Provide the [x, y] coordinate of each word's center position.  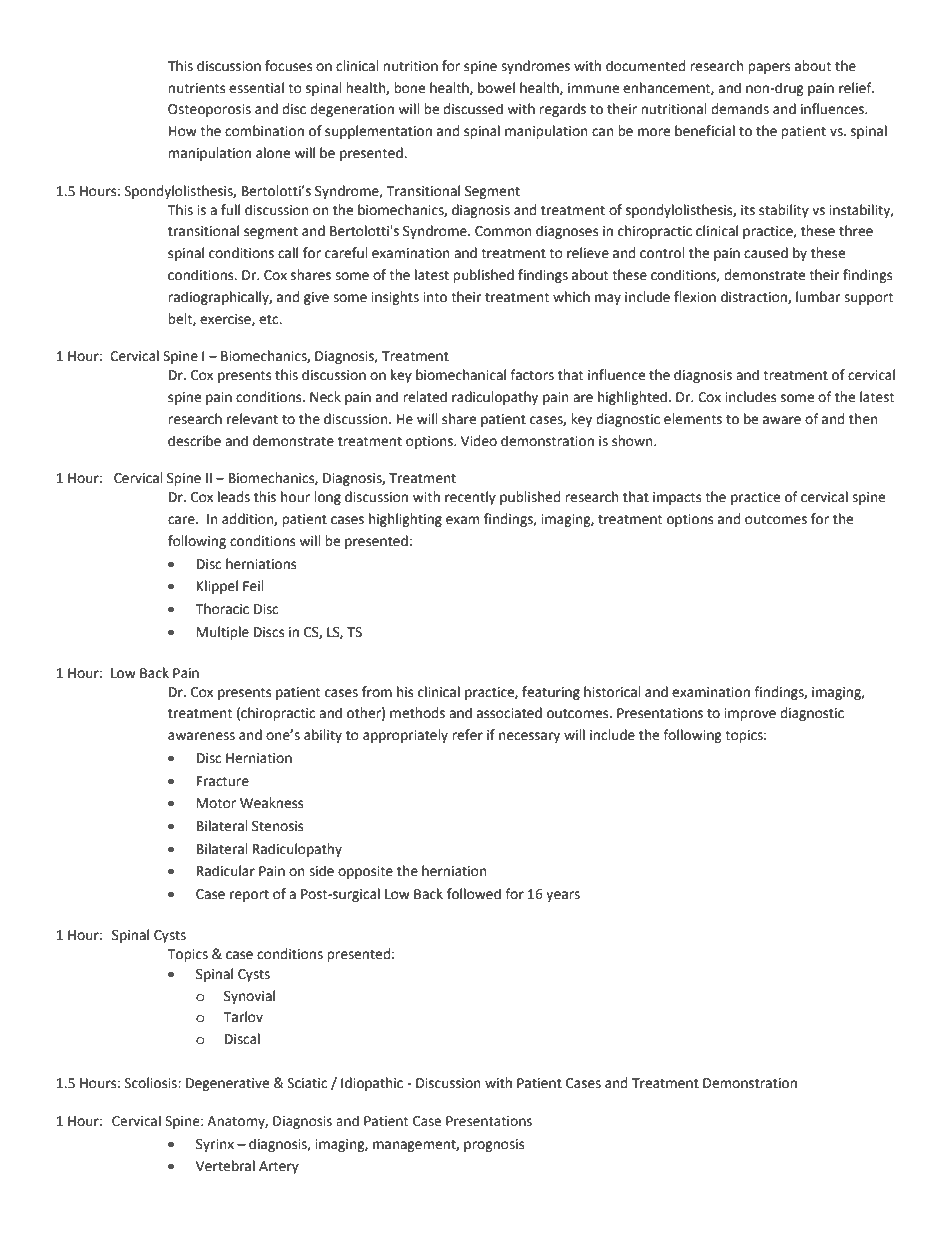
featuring [551, 693]
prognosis [494, 1145]
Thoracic [222, 609]
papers [769, 68]
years [563, 896]
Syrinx [215, 1145]
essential [256, 88]
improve [750, 714]
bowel [496, 88]
